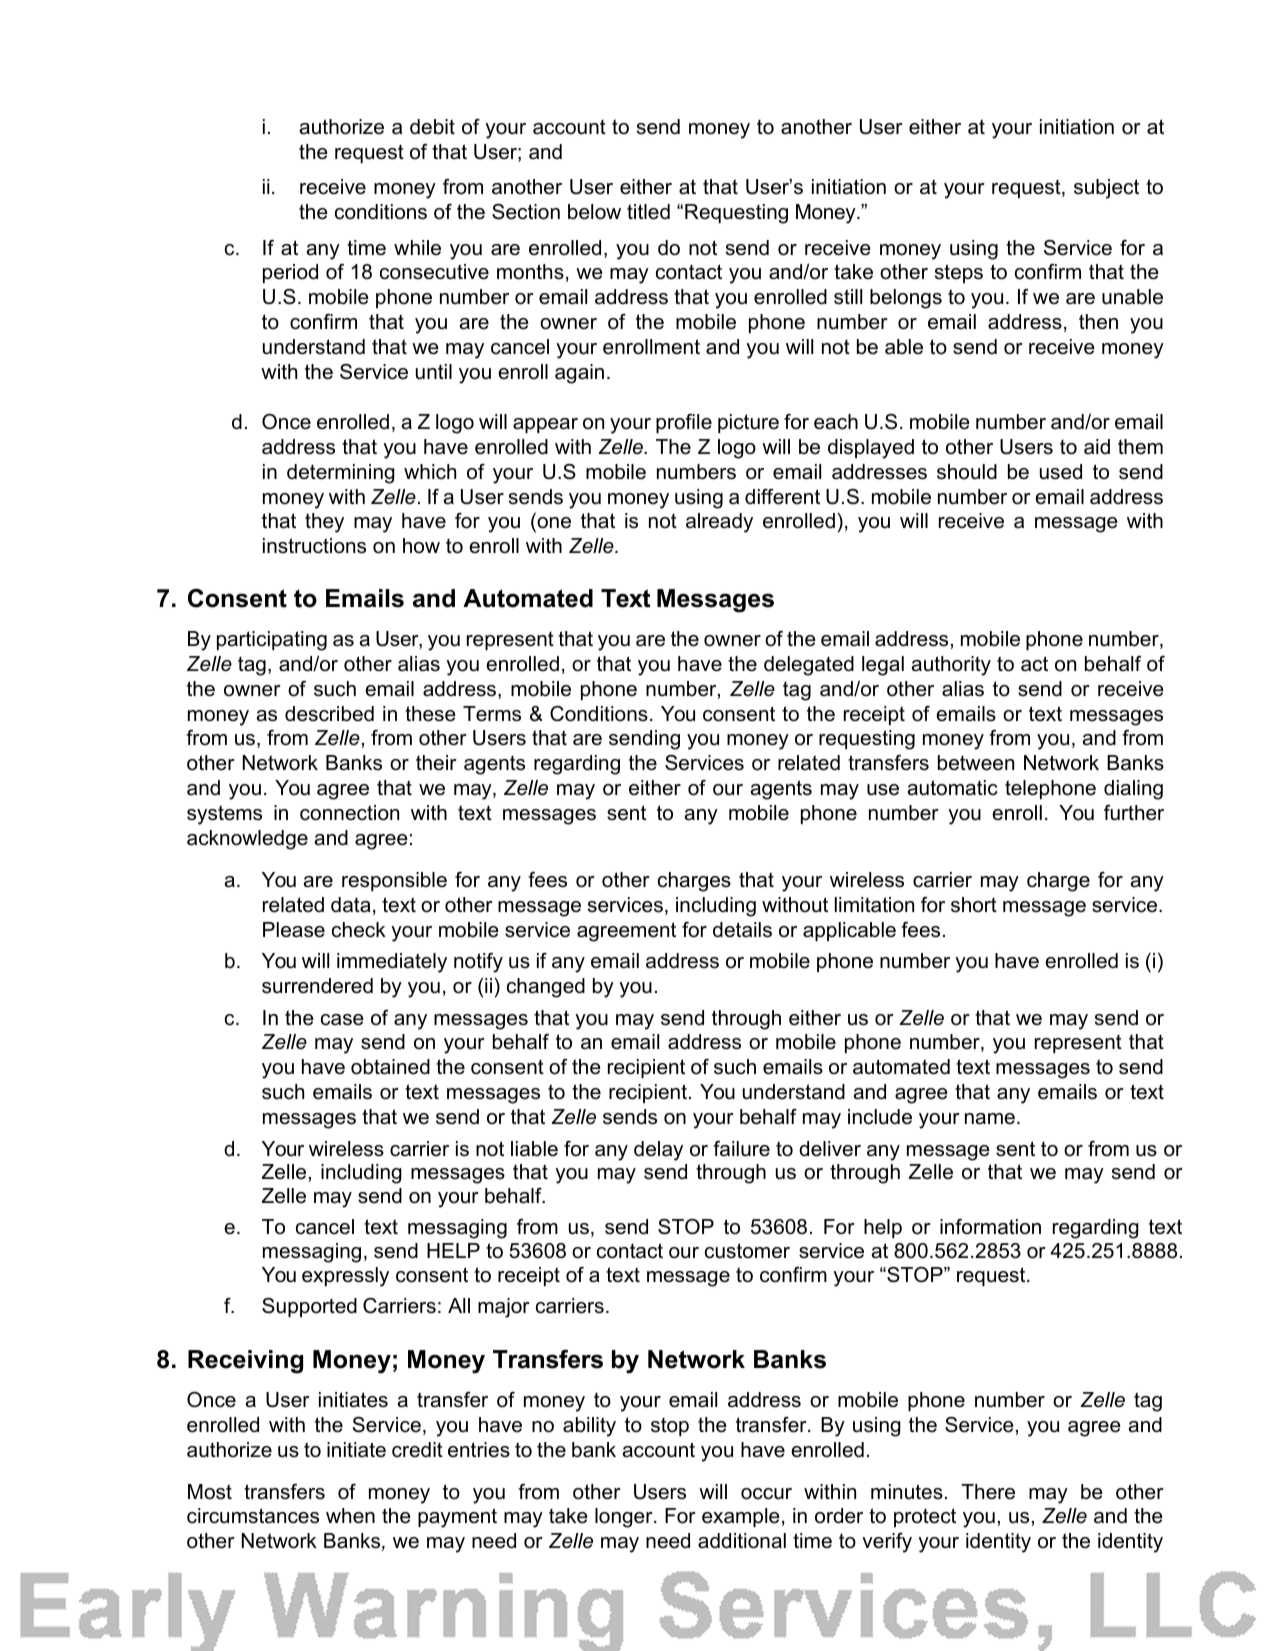  What do you see at coordinates (324, 523) in the page?
I see `they` at bounding box center [324, 523].
